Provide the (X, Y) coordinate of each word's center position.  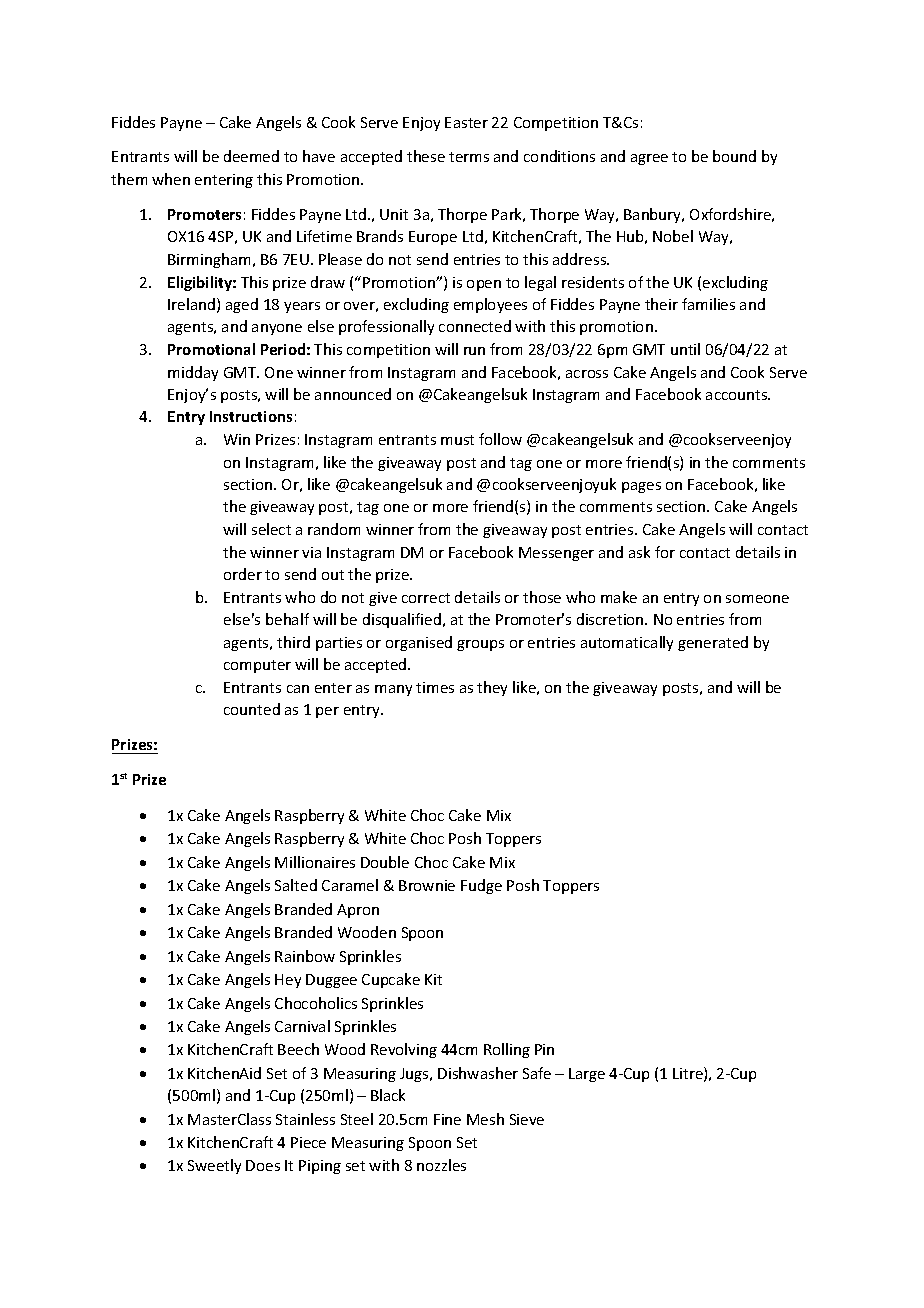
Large (587, 1075)
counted (252, 709)
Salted (296, 885)
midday (193, 373)
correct (426, 598)
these (426, 156)
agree (649, 159)
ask (639, 552)
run (474, 351)
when (171, 179)
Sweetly (214, 1166)
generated (713, 643)
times (435, 687)
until (685, 349)
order (243, 574)
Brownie (427, 885)
